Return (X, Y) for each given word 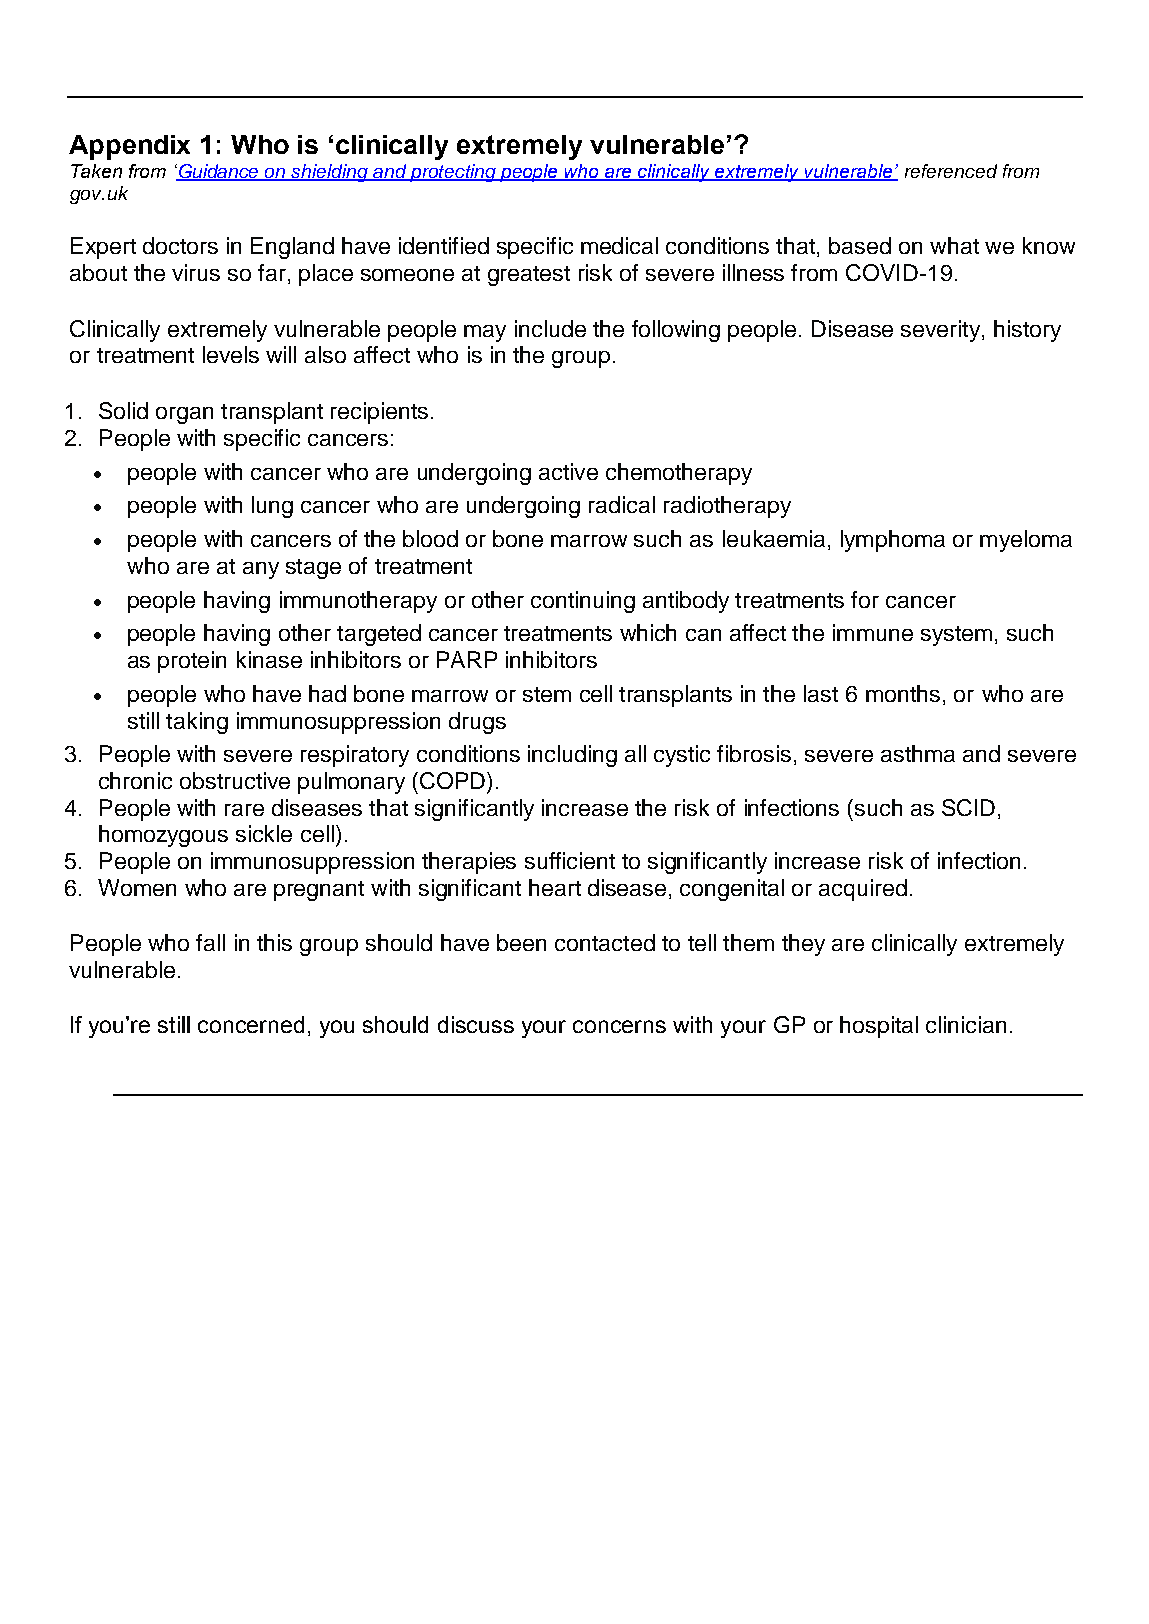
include (550, 328)
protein (192, 662)
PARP (467, 659)
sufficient (570, 860)
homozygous (163, 836)
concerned (251, 1024)
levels (231, 354)
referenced (951, 171)
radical (622, 504)
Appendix (129, 147)
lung (272, 507)
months (903, 693)
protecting (453, 173)
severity (940, 331)
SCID (968, 807)
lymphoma (893, 541)
